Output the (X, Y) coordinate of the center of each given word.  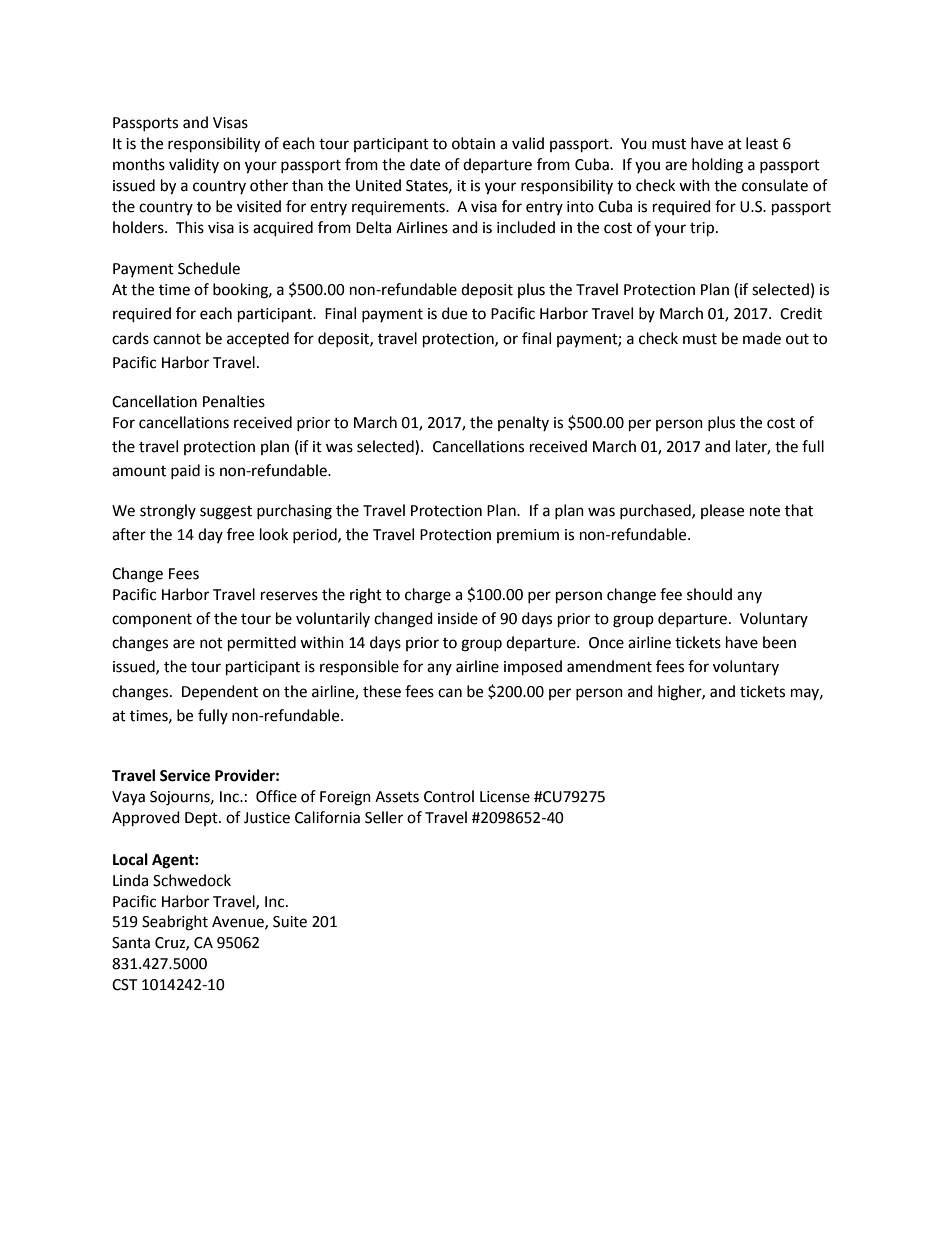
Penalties (234, 401)
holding (717, 166)
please (722, 511)
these (382, 691)
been (779, 642)
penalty (523, 423)
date (425, 164)
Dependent (220, 693)
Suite (290, 922)
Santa (131, 943)
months (139, 164)
